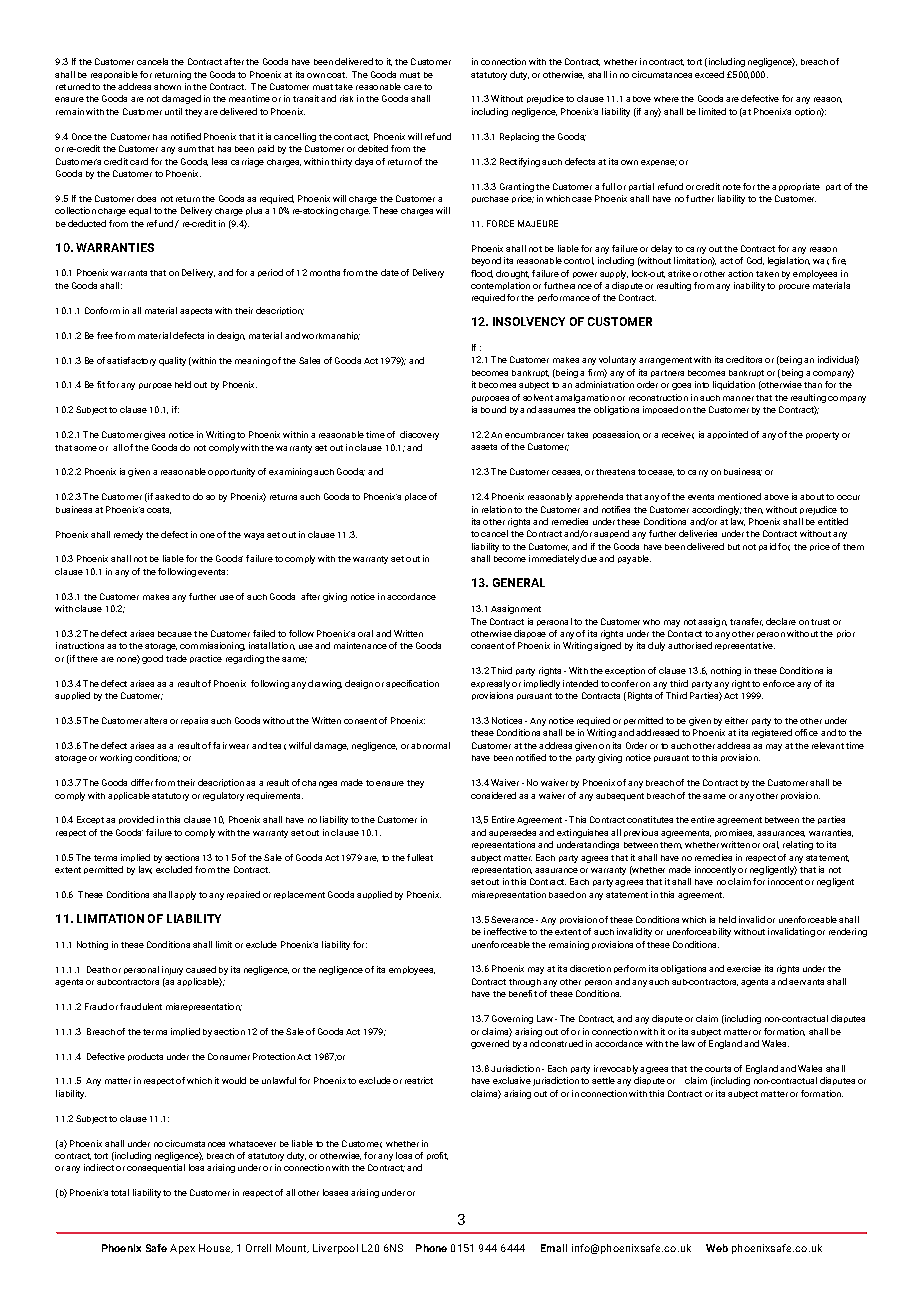 Image resolution: width=924 pixels, height=1308 pixels. What do you see at coordinates (172, 361) in the document?
I see `quality` at bounding box center [172, 361].
